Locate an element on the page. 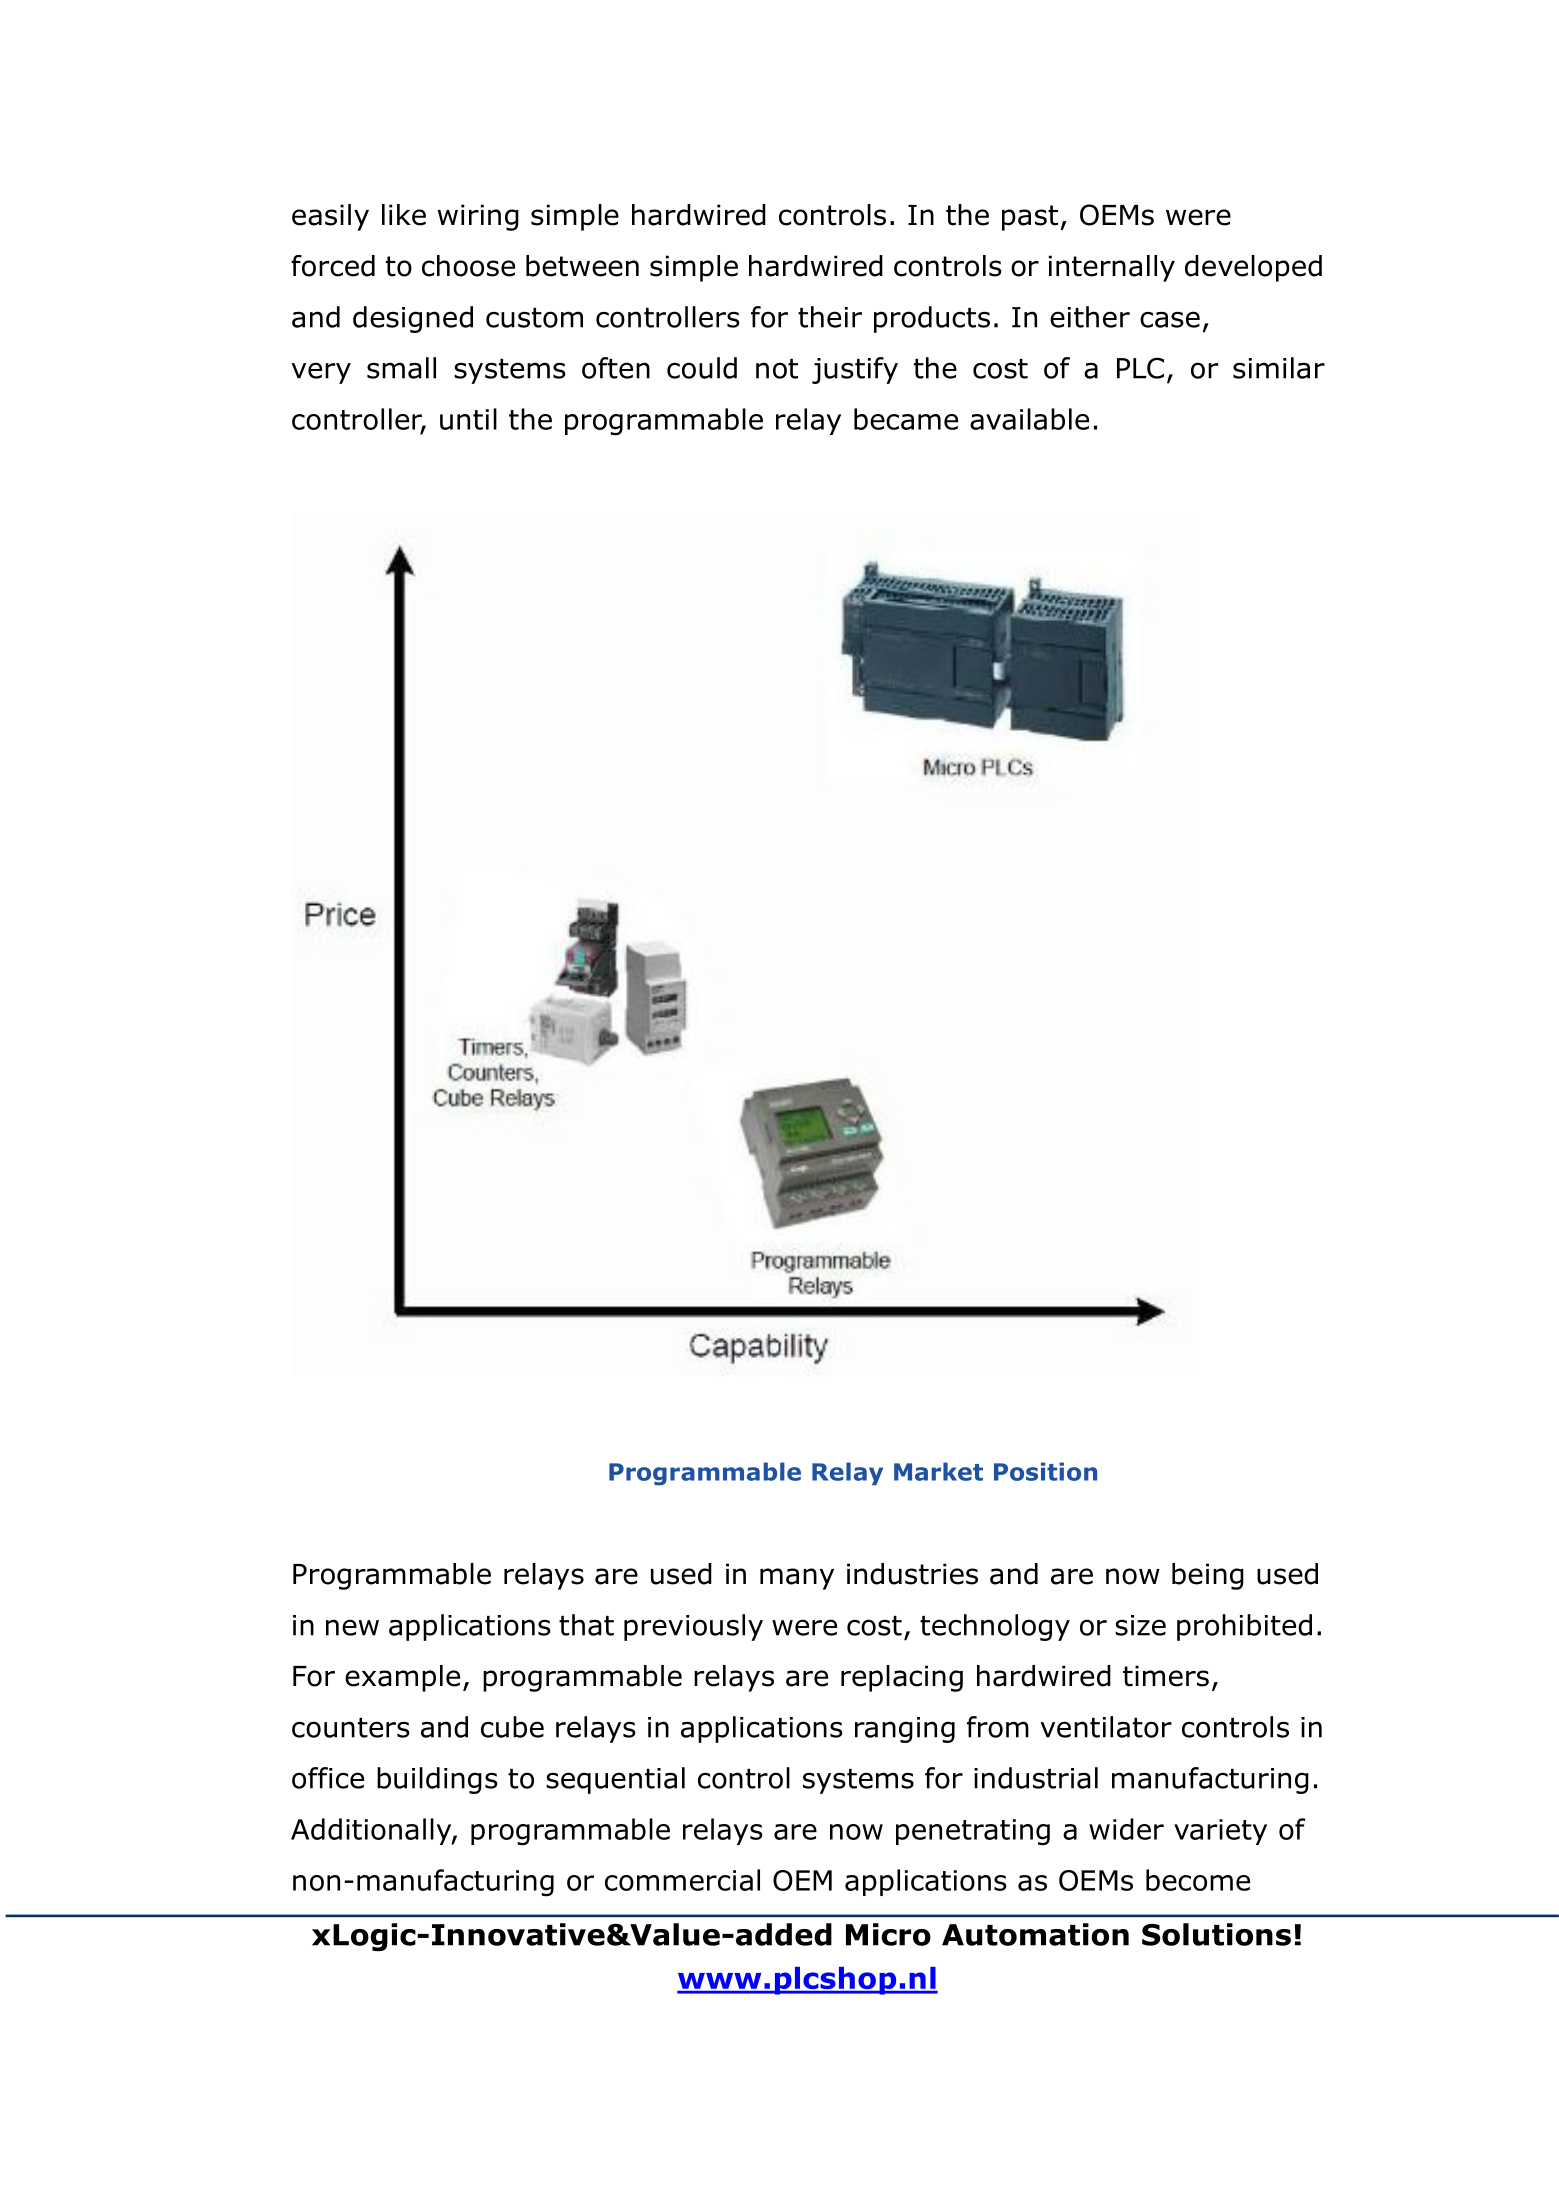 This image has height=2206, width=1559. available is located at coordinates (1029, 419).
